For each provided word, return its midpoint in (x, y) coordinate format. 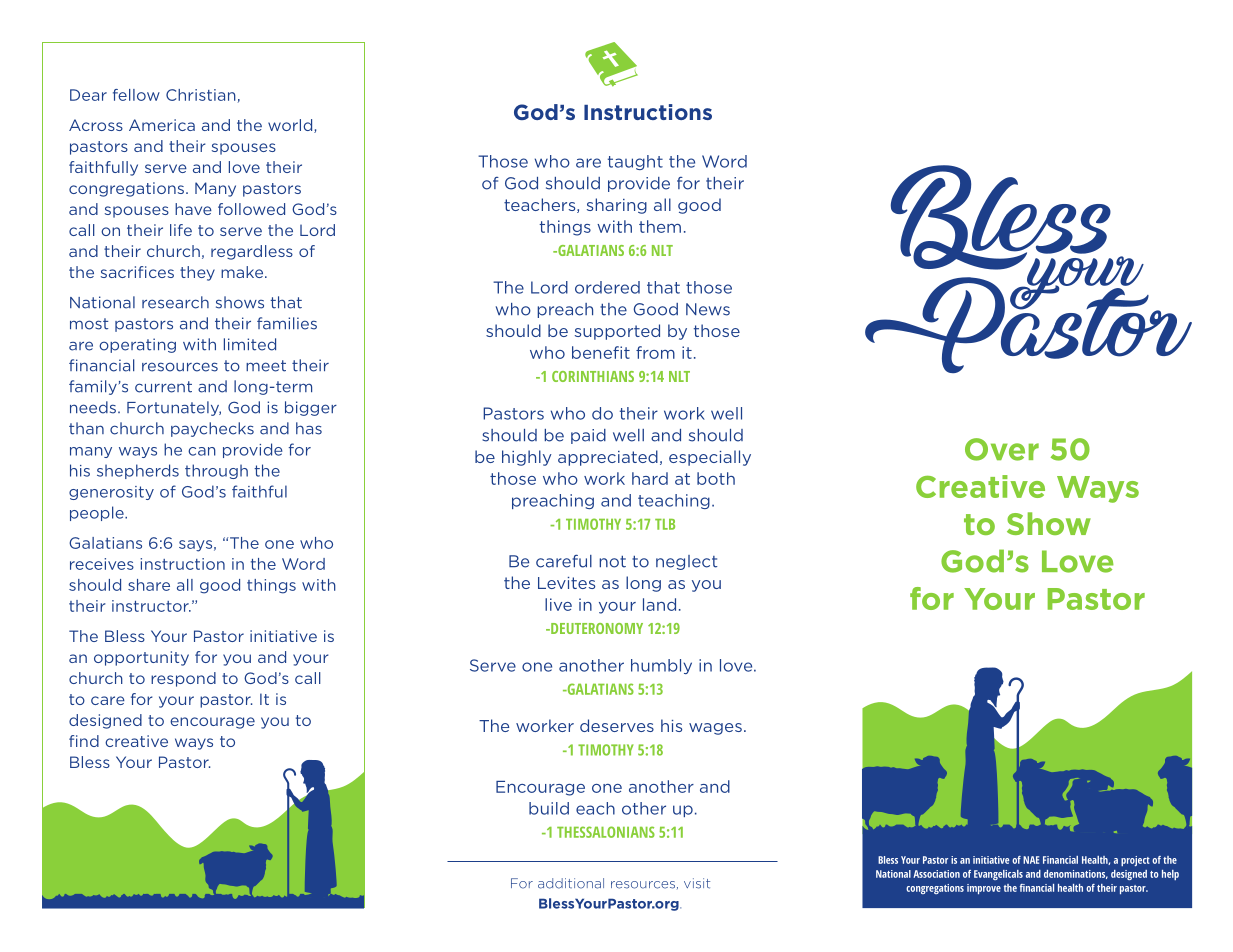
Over (1002, 449)
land (659, 604)
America (162, 125)
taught (635, 162)
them (660, 226)
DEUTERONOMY (596, 628)
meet (266, 366)
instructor (151, 606)
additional (571, 883)
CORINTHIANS (593, 376)
